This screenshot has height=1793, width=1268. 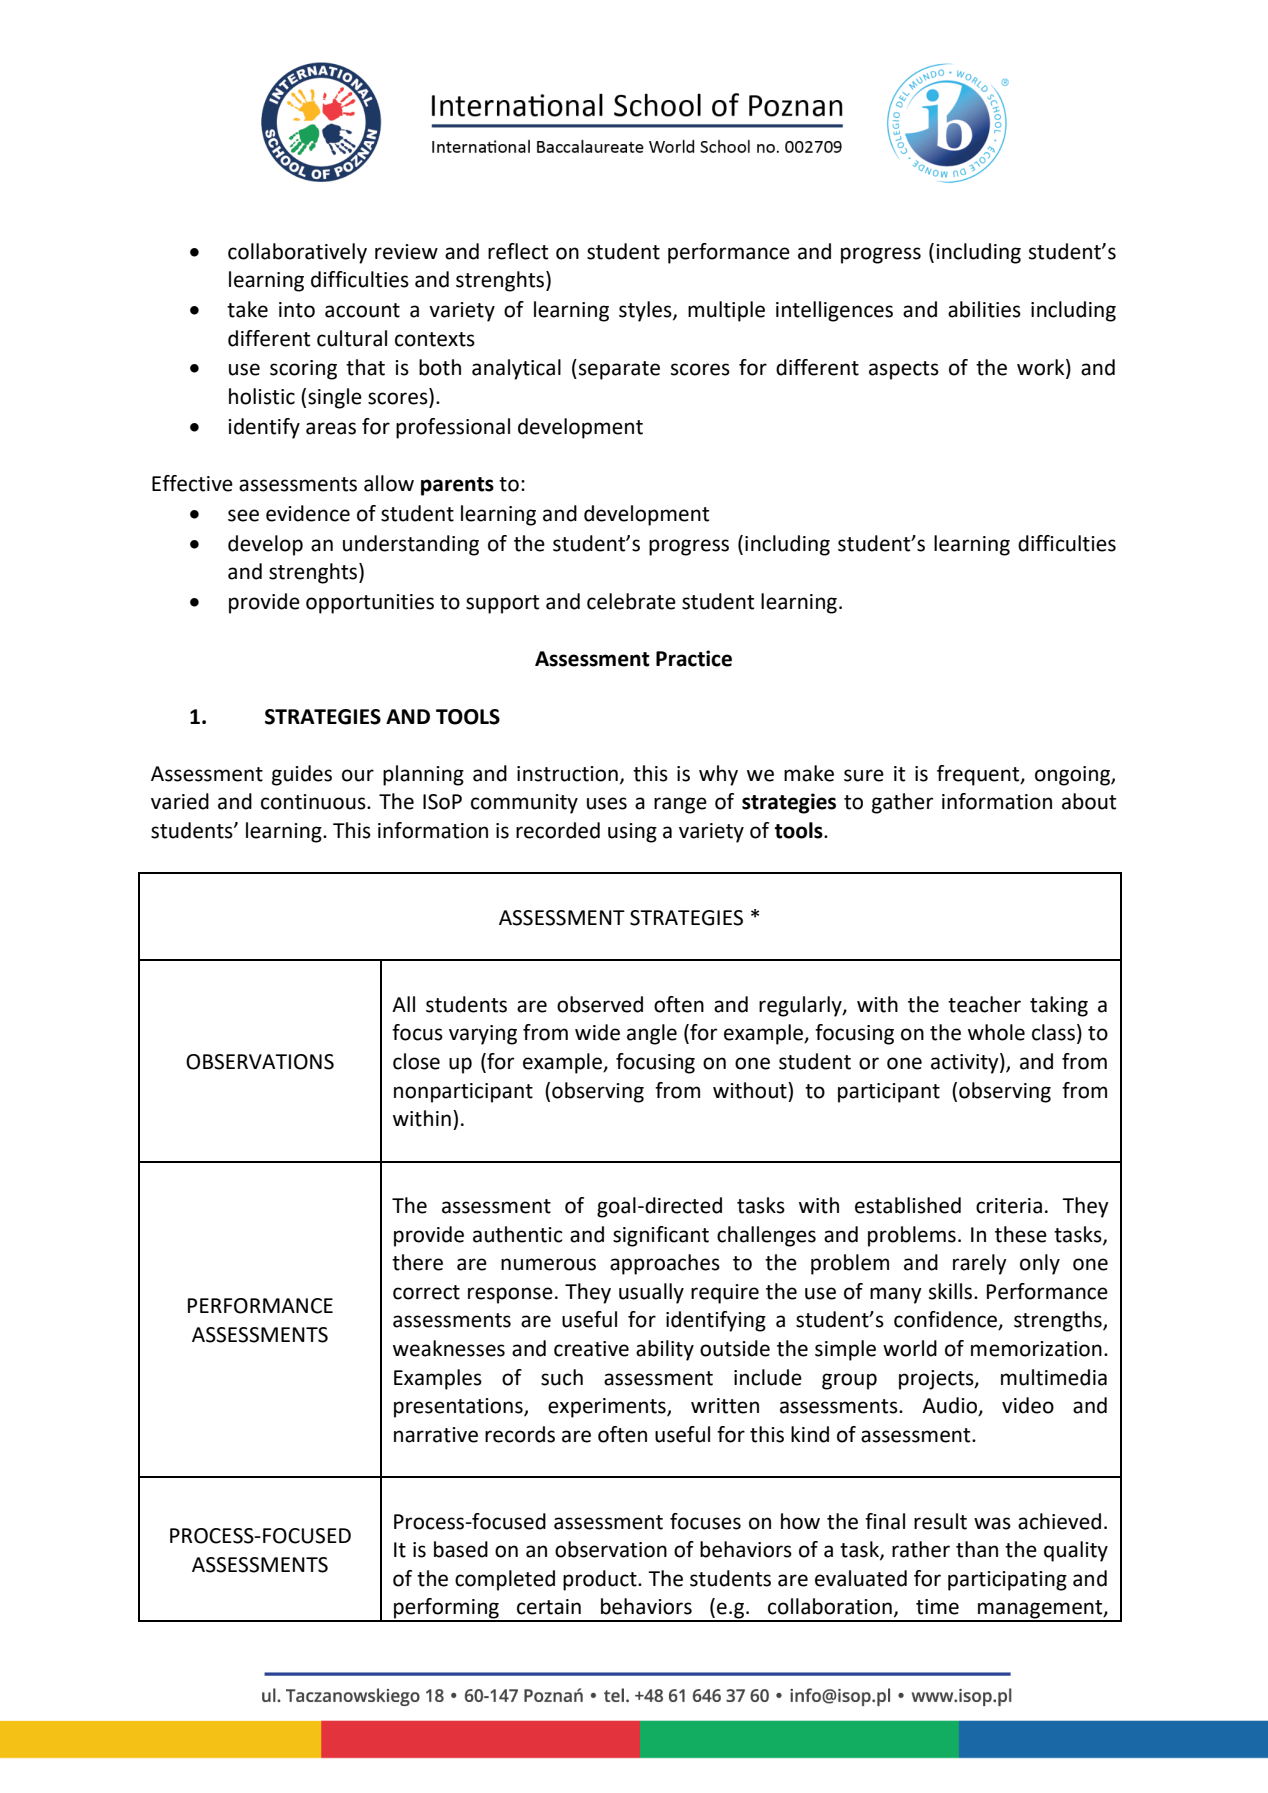 I want to click on styles, so click(x=646, y=311).
